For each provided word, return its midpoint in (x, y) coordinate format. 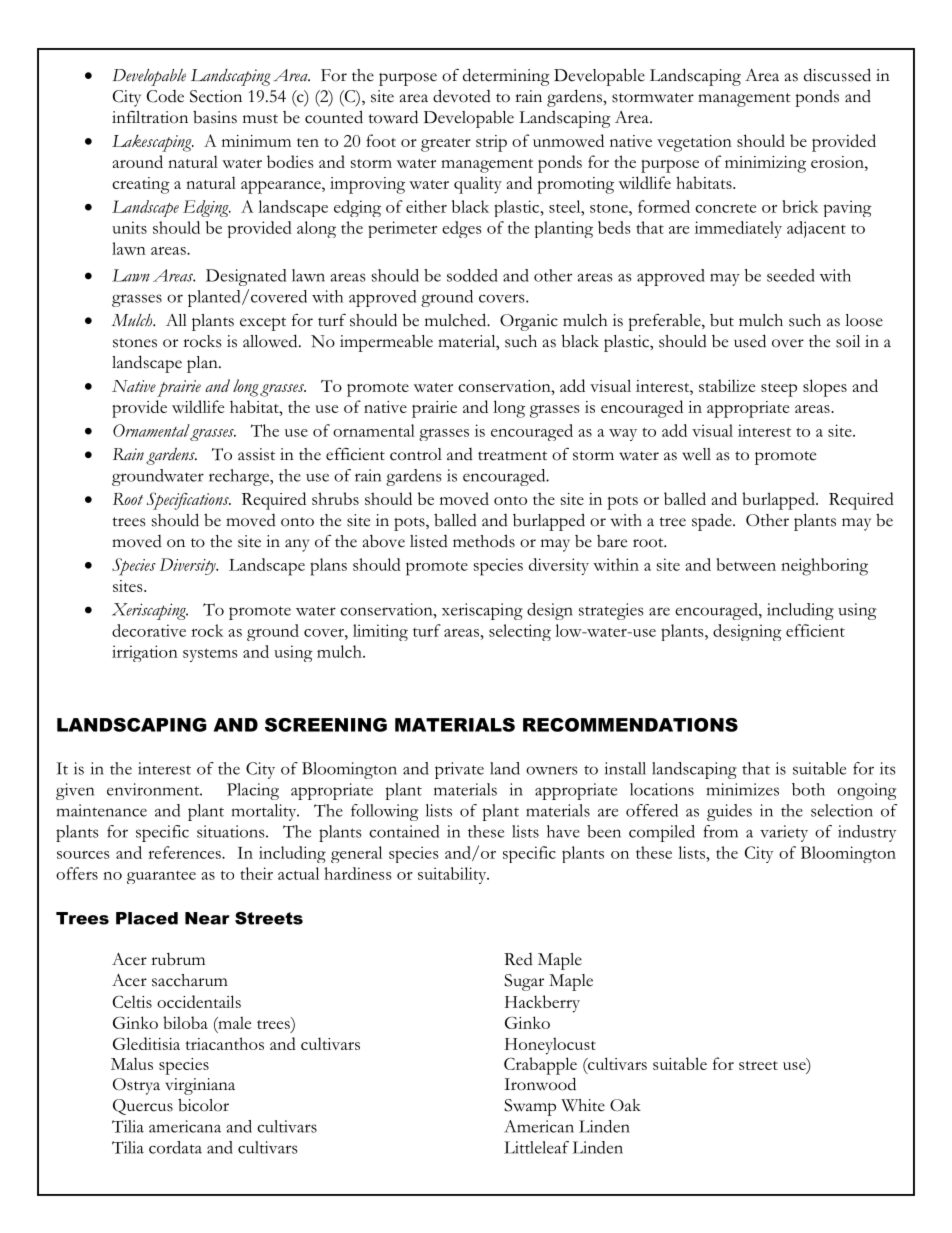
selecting (520, 632)
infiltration (150, 117)
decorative (149, 630)
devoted (462, 96)
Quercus (143, 1107)
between (746, 564)
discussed (837, 75)
